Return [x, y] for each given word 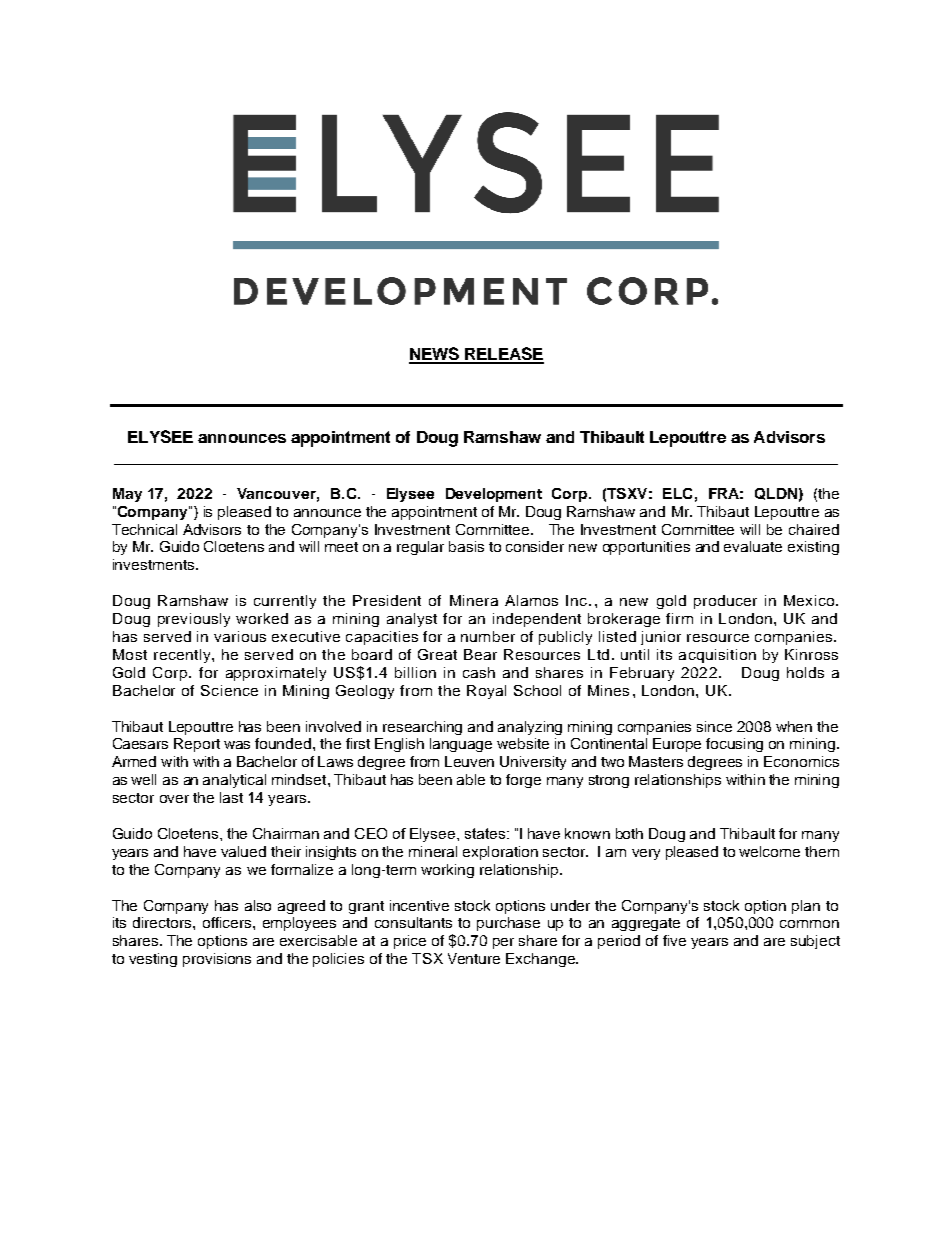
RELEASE [503, 355]
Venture [474, 958]
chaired [814, 529]
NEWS [435, 355]
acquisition [717, 656]
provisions [217, 960]
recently [183, 656]
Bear [480, 654]
